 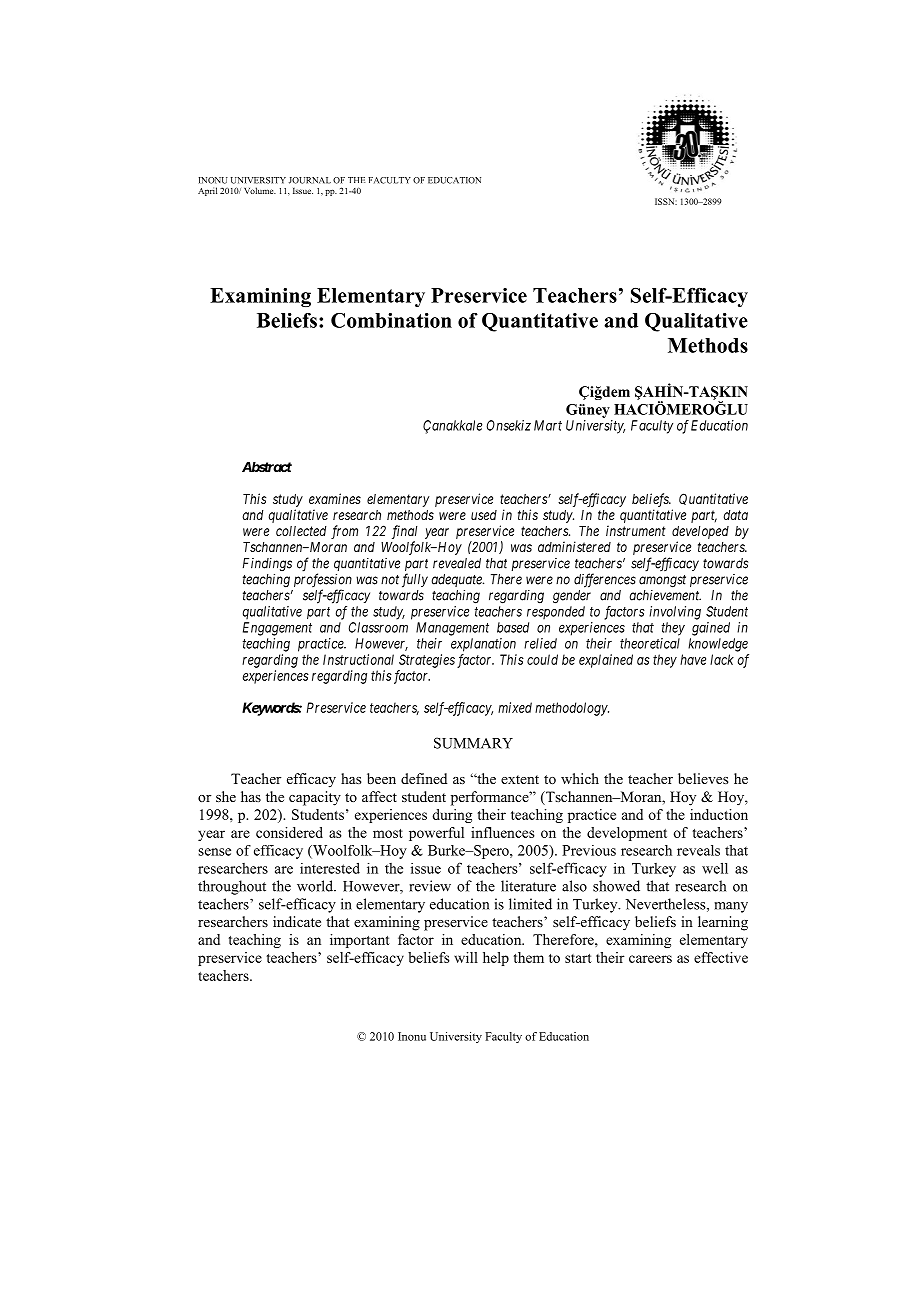 I want to click on indicate, so click(x=297, y=921).
